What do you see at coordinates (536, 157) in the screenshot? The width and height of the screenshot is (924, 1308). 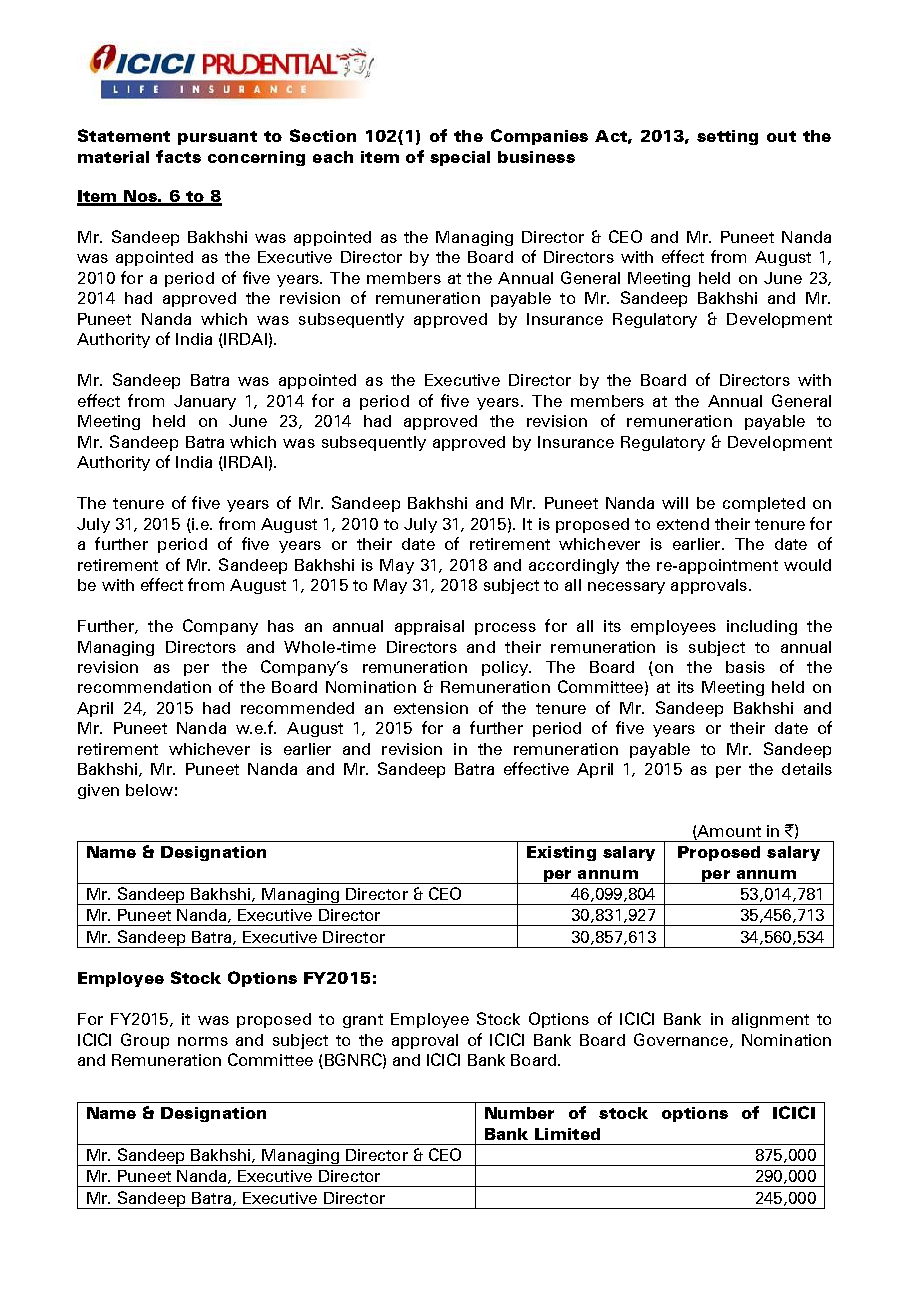 I see `business` at bounding box center [536, 157].
